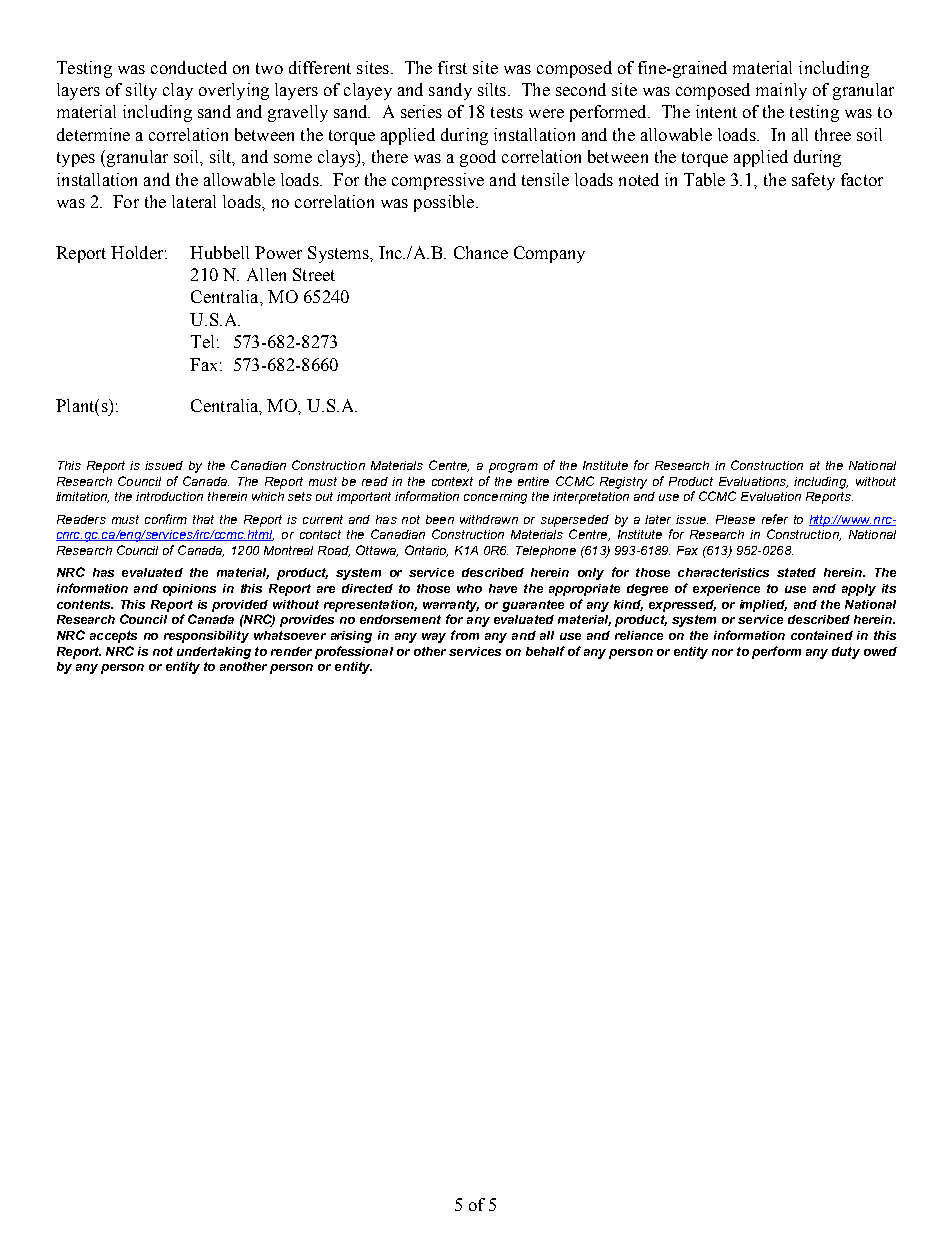  Describe the element at coordinates (623, 483) in the screenshot. I see `Registry` at that location.
